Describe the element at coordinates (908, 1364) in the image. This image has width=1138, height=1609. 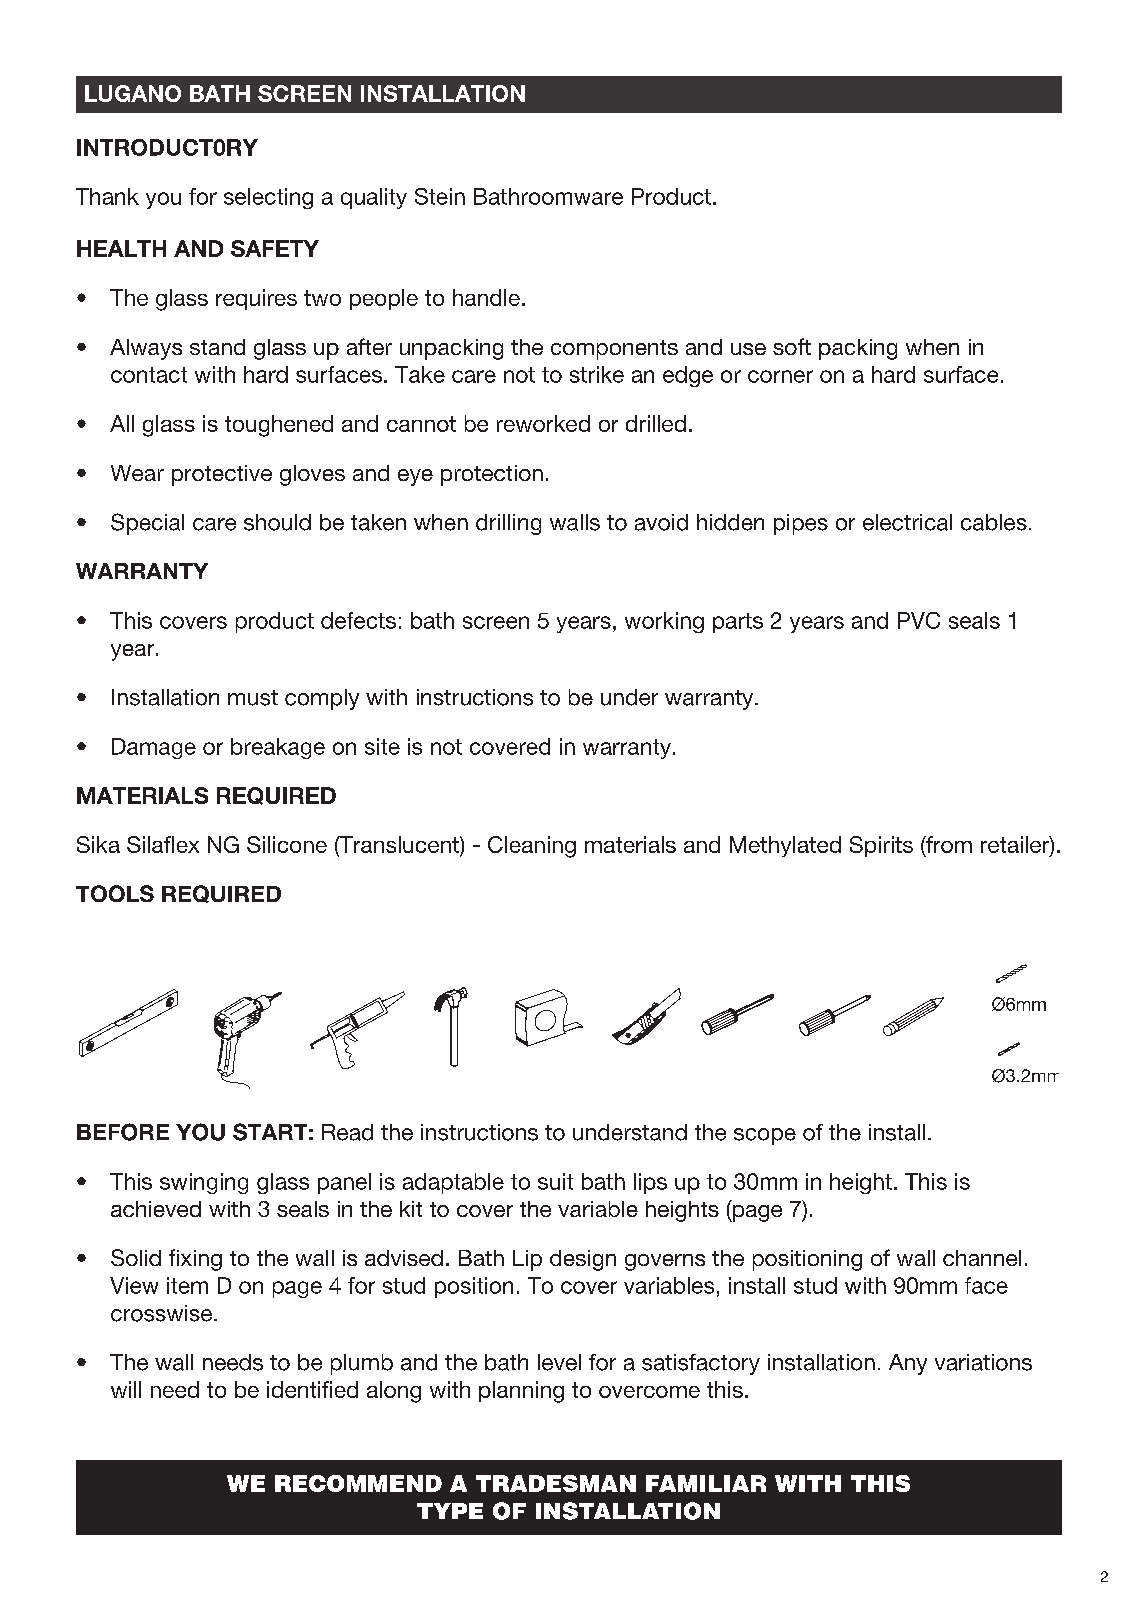
I see `Any` at that location.
